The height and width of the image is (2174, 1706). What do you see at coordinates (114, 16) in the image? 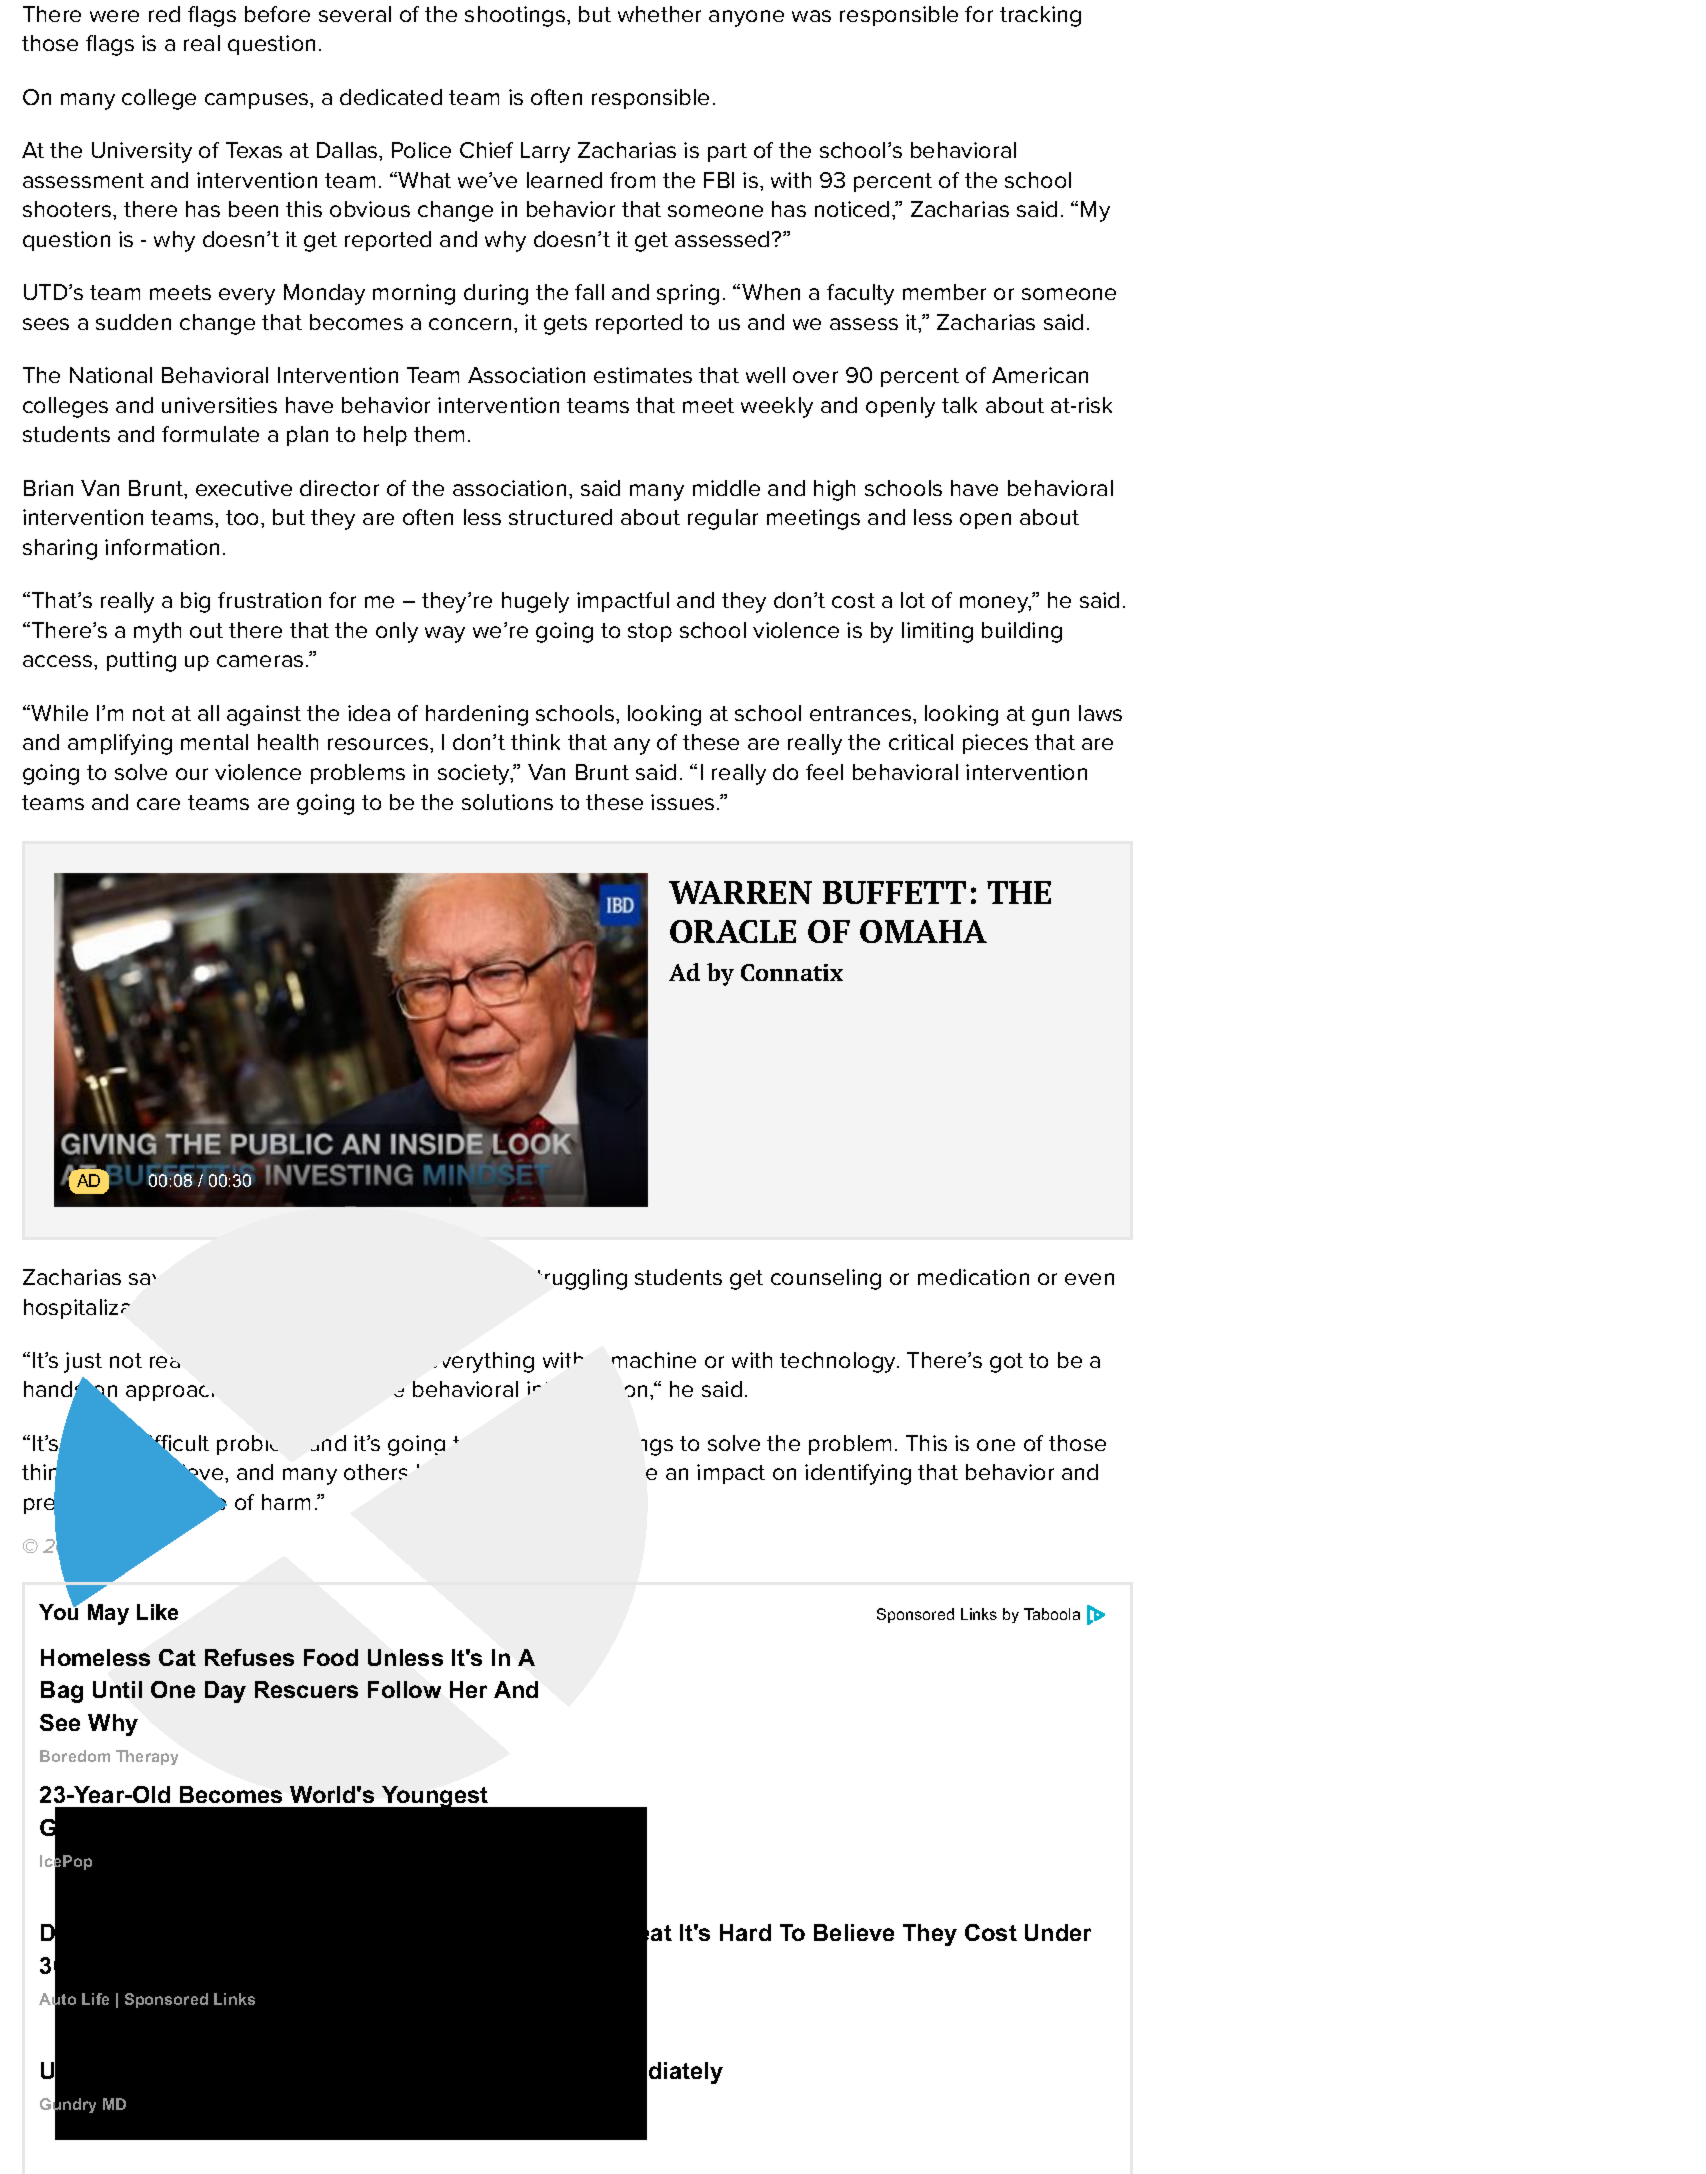
I see `were` at bounding box center [114, 16].
